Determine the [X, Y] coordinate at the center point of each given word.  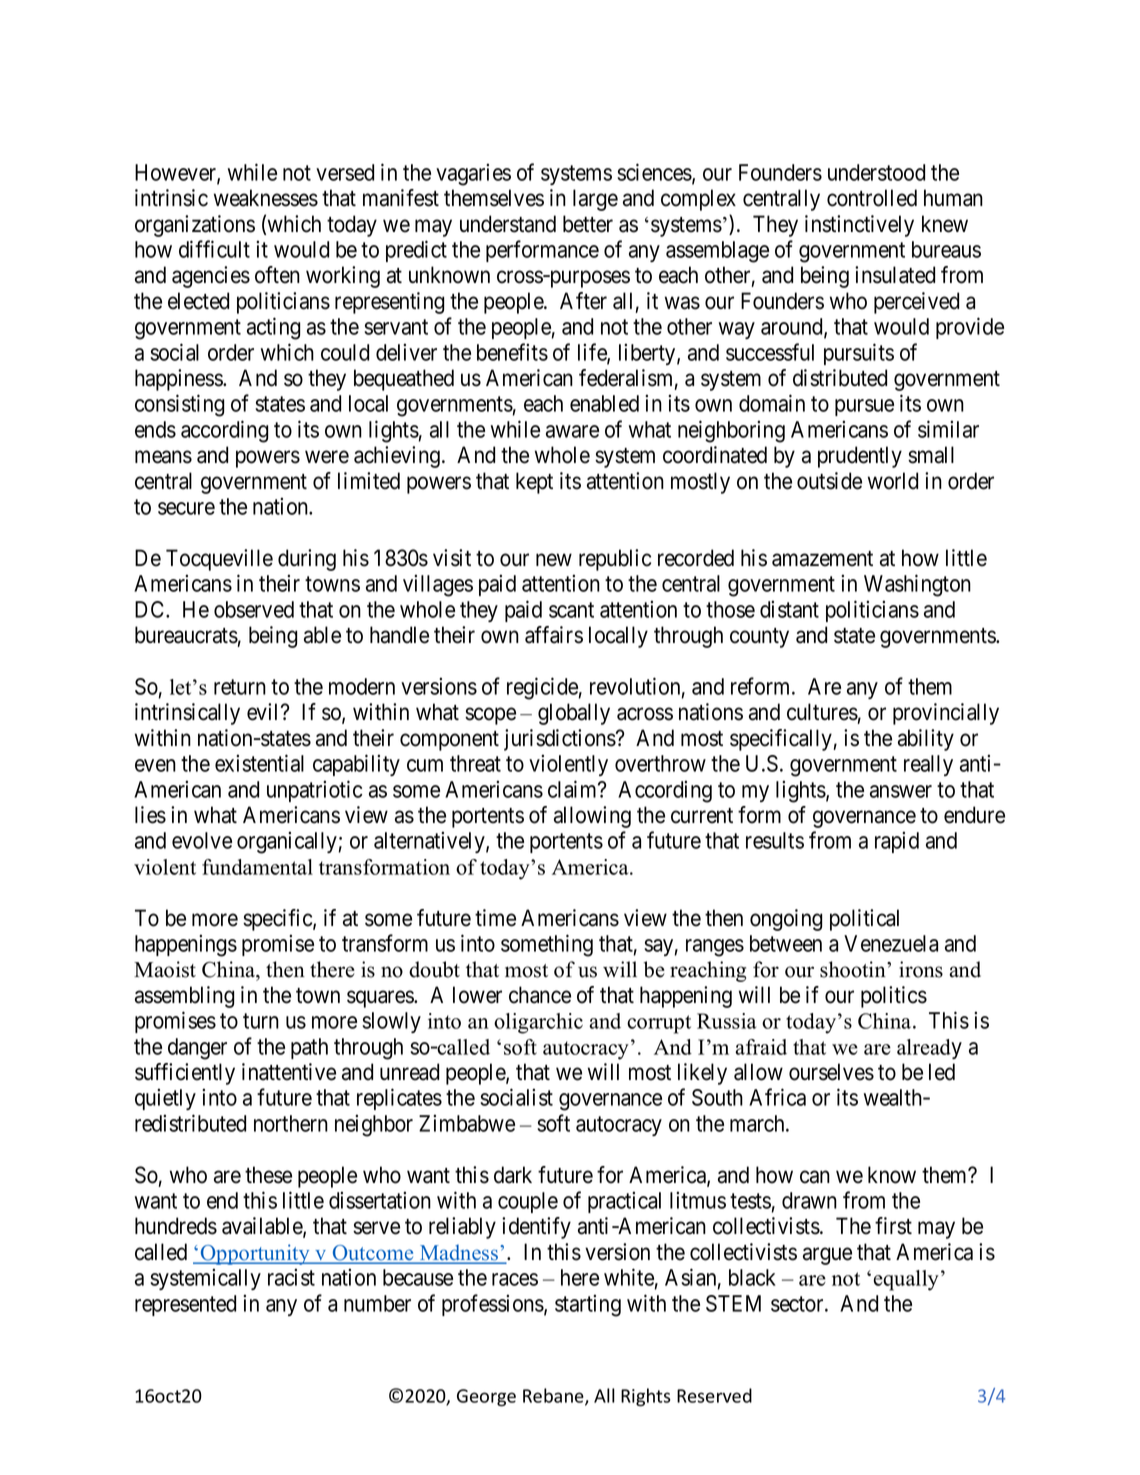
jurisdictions [560, 740]
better [588, 224]
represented [185, 1305]
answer [901, 791]
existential [259, 763]
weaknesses [266, 198]
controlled [872, 198]
